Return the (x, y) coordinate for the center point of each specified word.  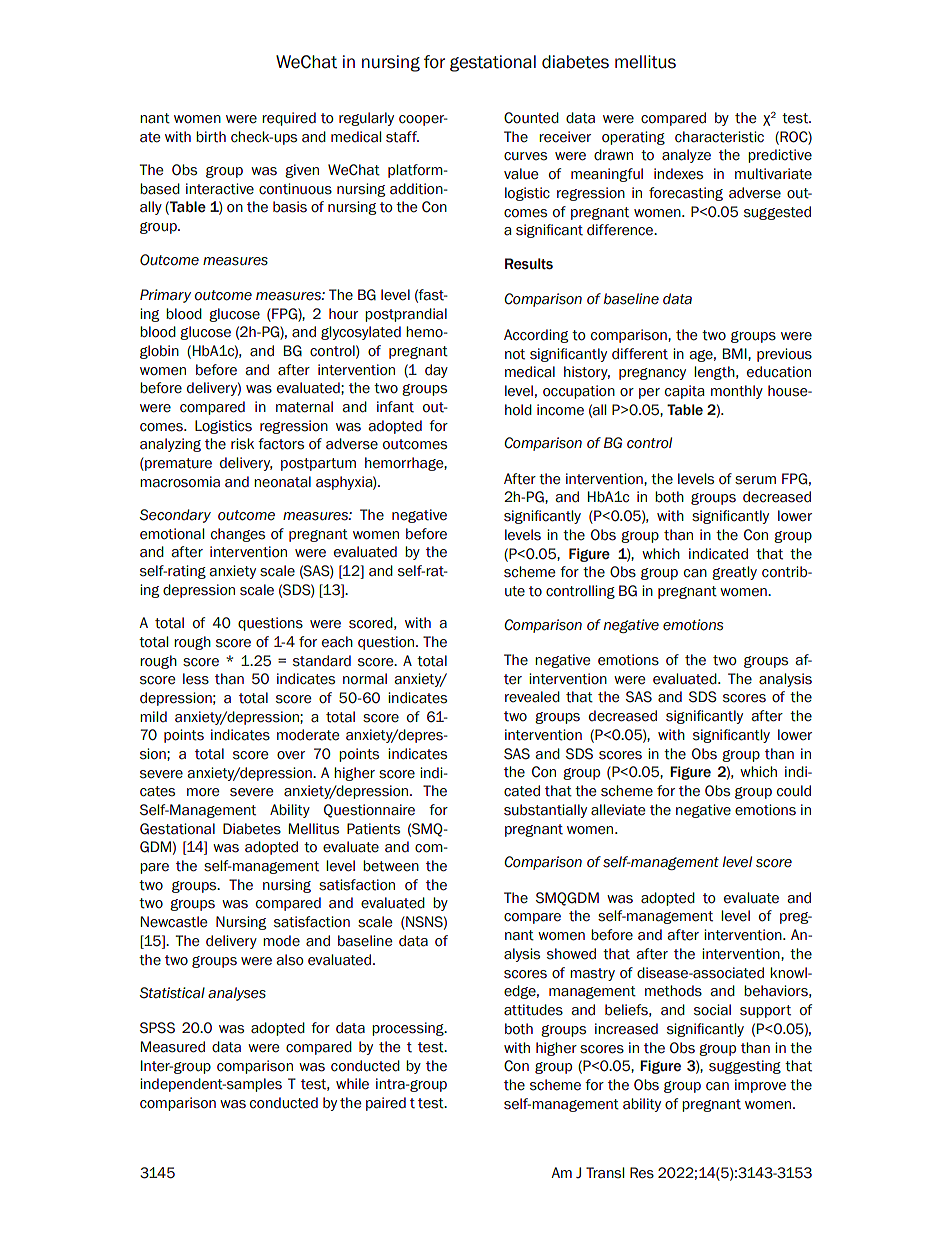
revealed (532, 697)
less (196, 679)
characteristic (719, 137)
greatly (734, 573)
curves (525, 156)
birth (211, 137)
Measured (173, 1047)
